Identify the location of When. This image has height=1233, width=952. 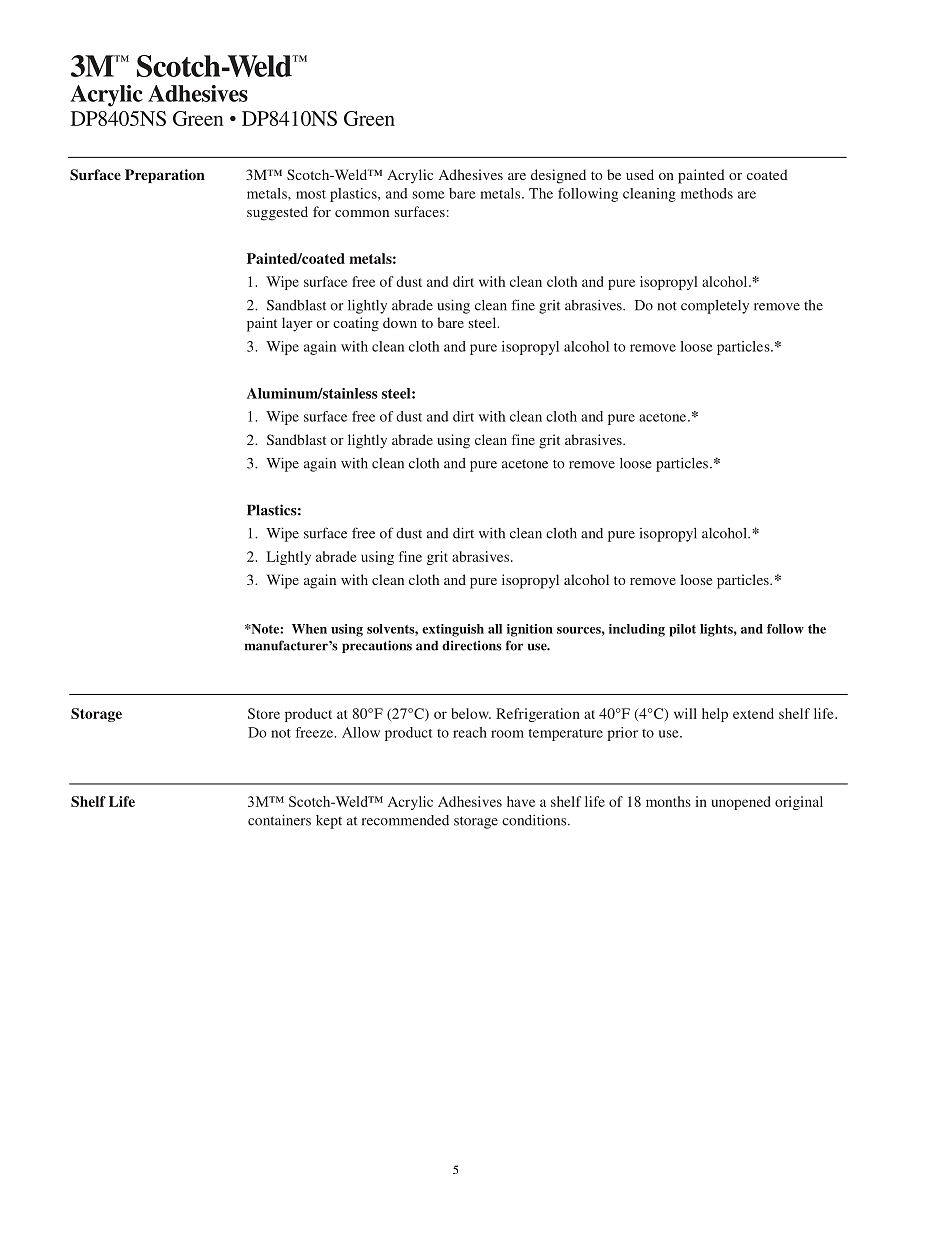
(309, 629).
